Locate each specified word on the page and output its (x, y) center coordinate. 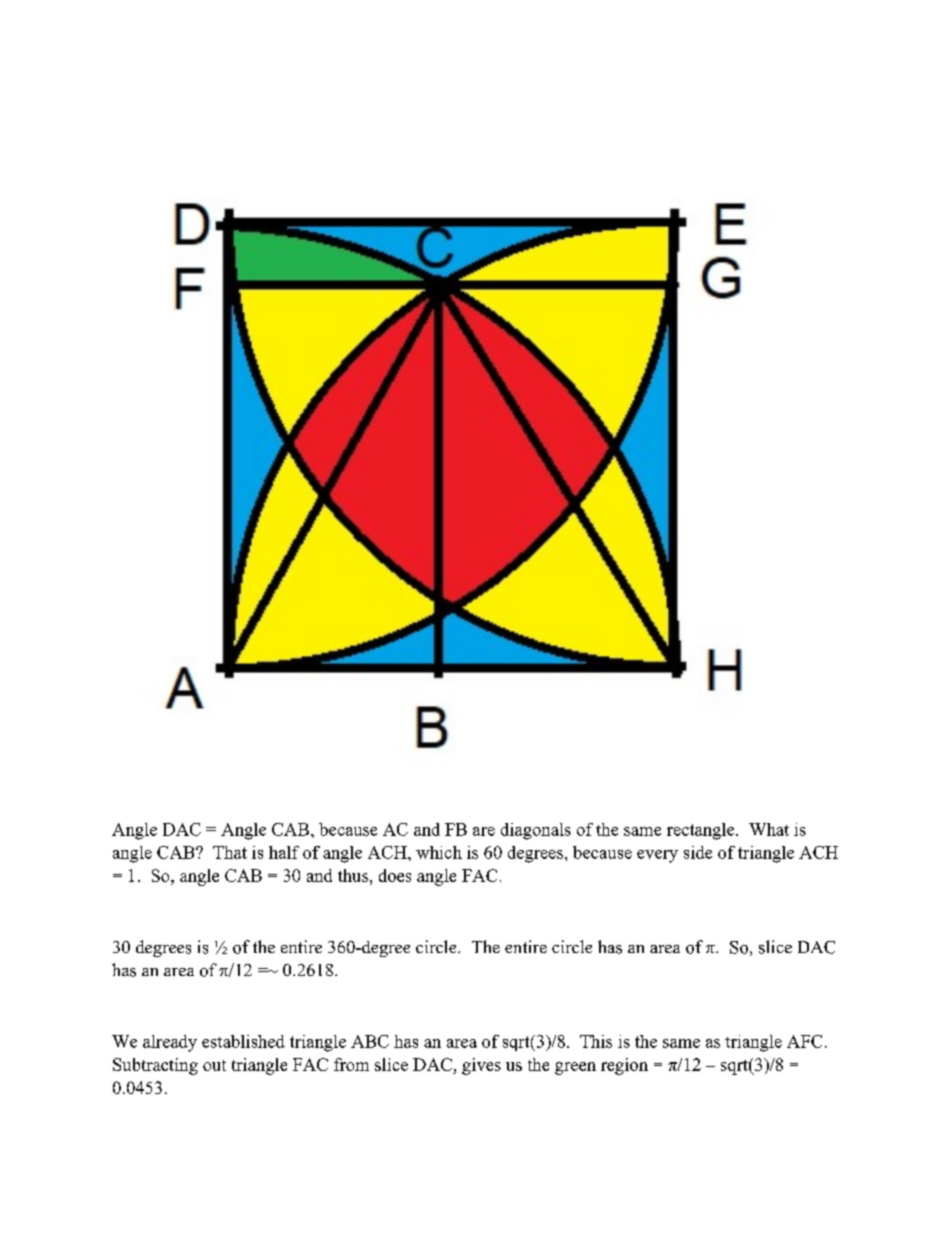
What (769, 829)
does (395, 875)
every (657, 856)
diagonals (536, 831)
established (243, 1041)
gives (481, 1066)
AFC (804, 1041)
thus (353, 875)
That (230, 852)
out (214, 1065)
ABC (370, 1041)
